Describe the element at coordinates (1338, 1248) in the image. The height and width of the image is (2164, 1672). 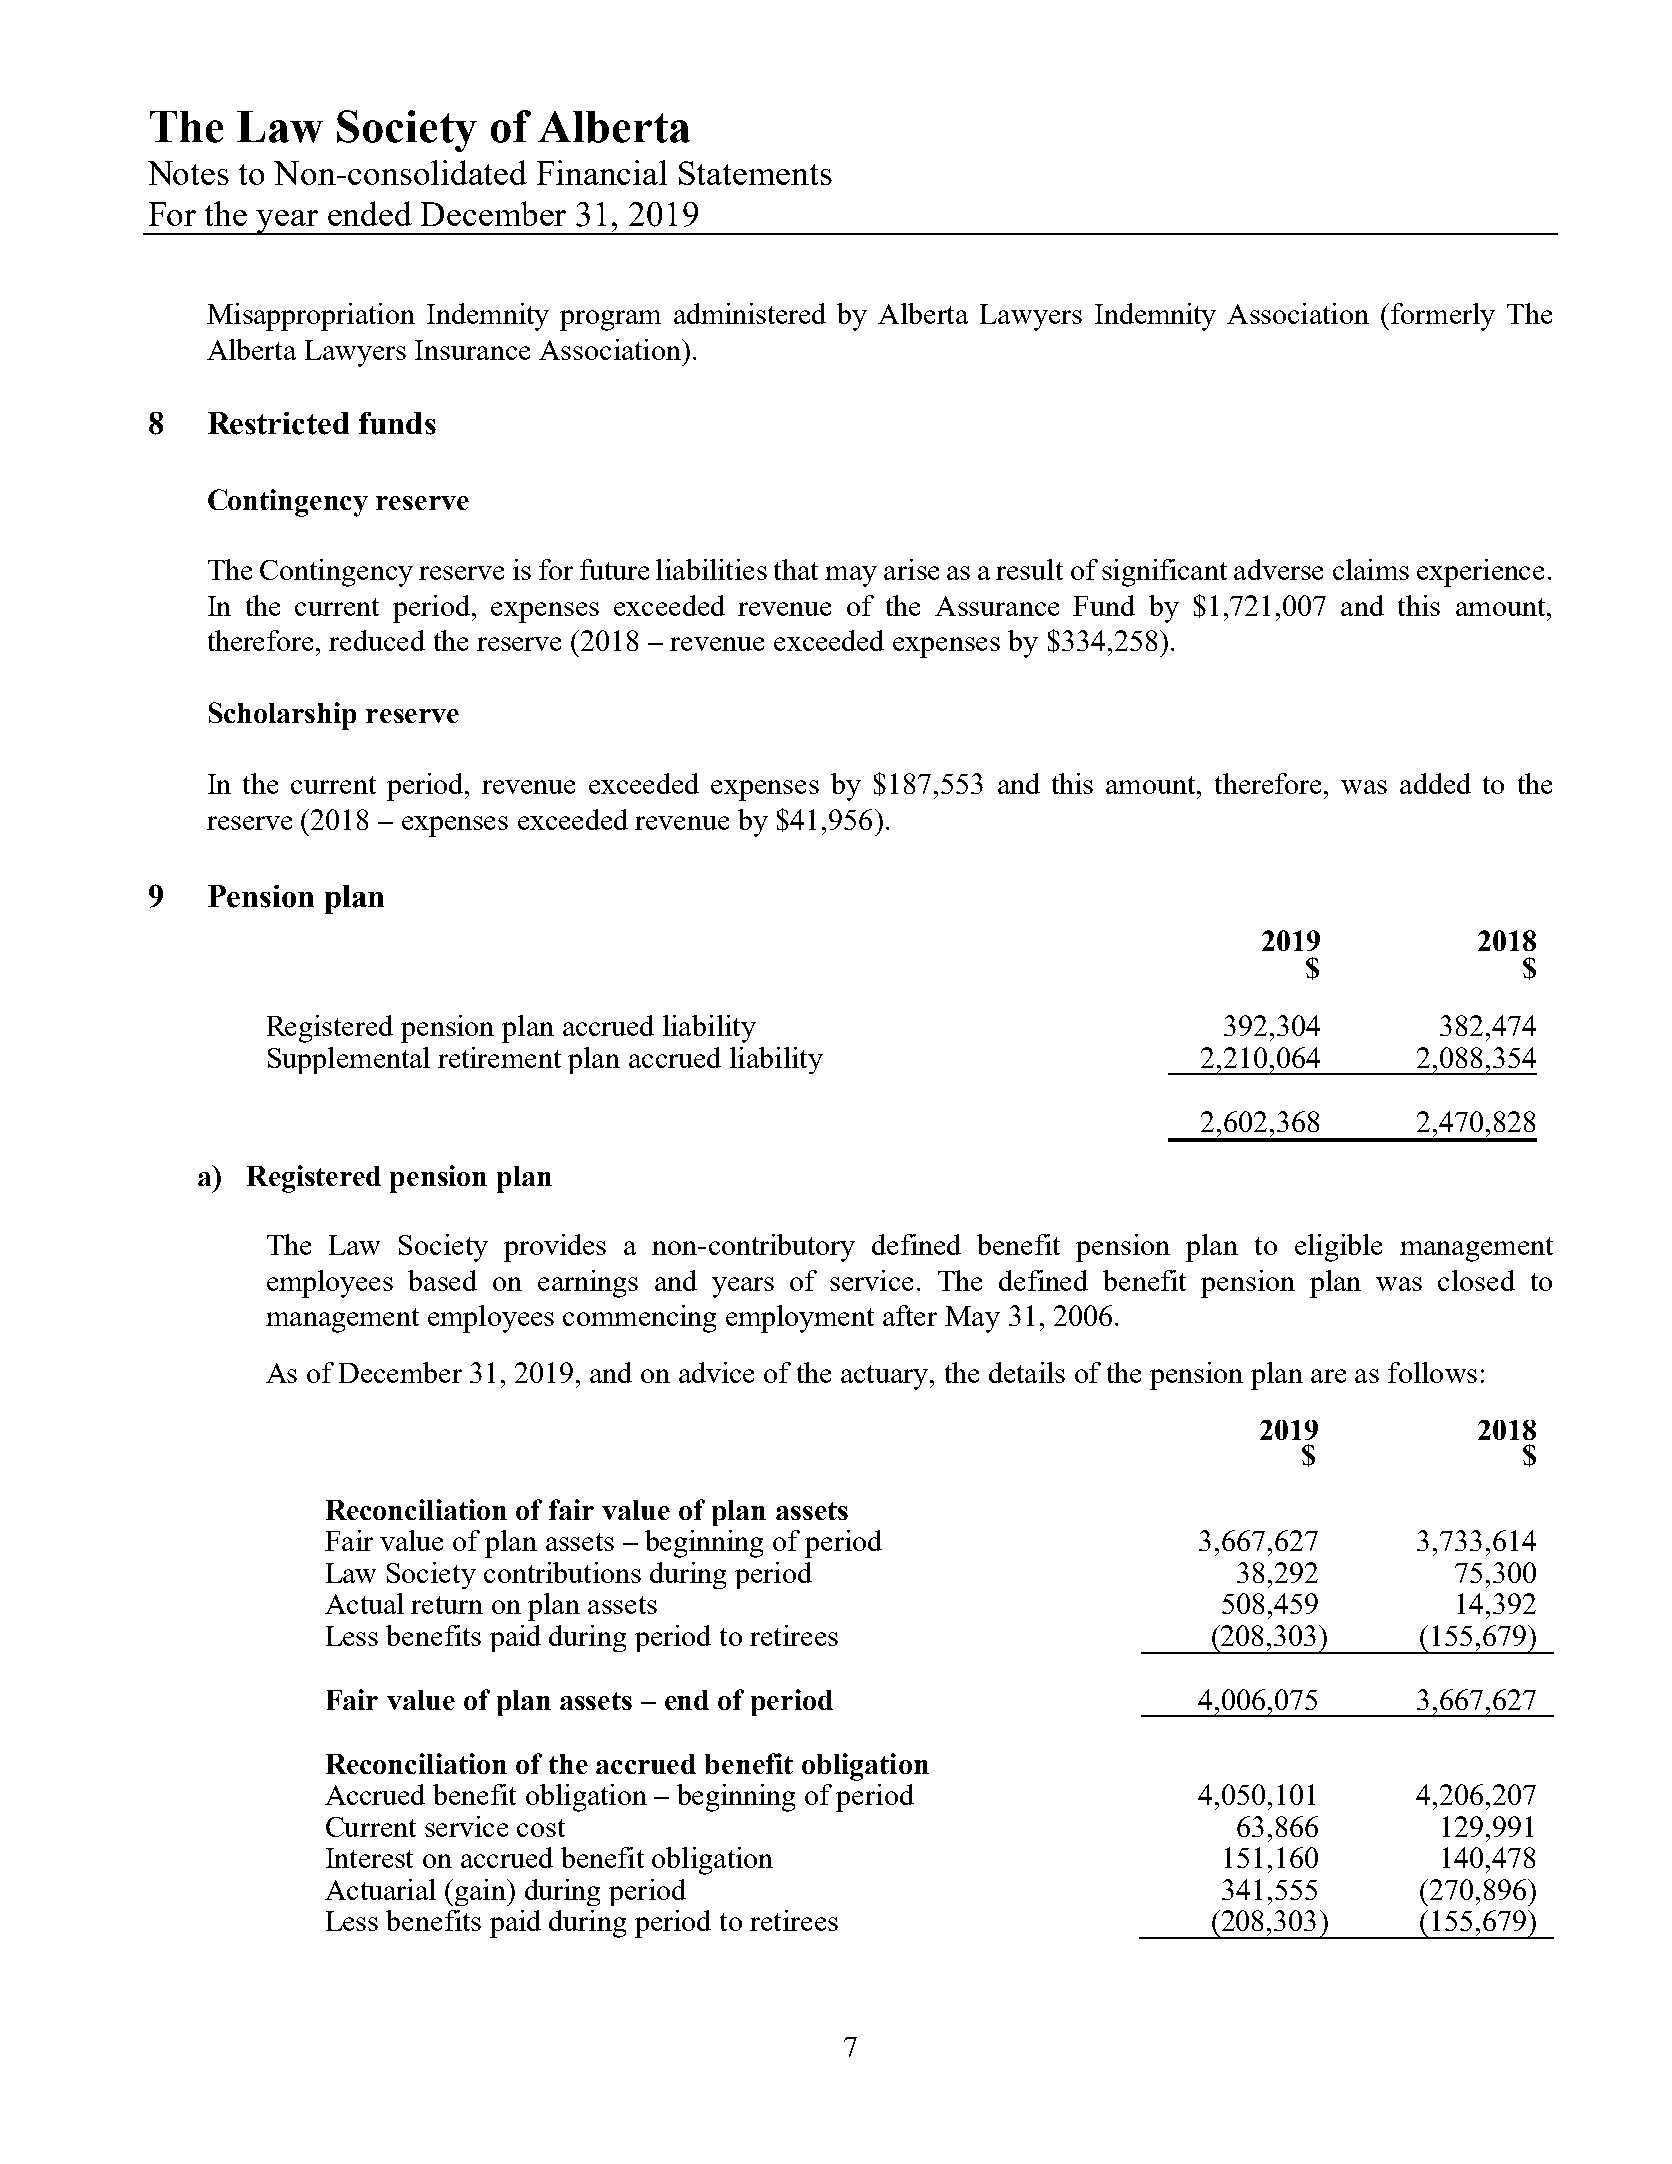
I see `eligible` at that location.
